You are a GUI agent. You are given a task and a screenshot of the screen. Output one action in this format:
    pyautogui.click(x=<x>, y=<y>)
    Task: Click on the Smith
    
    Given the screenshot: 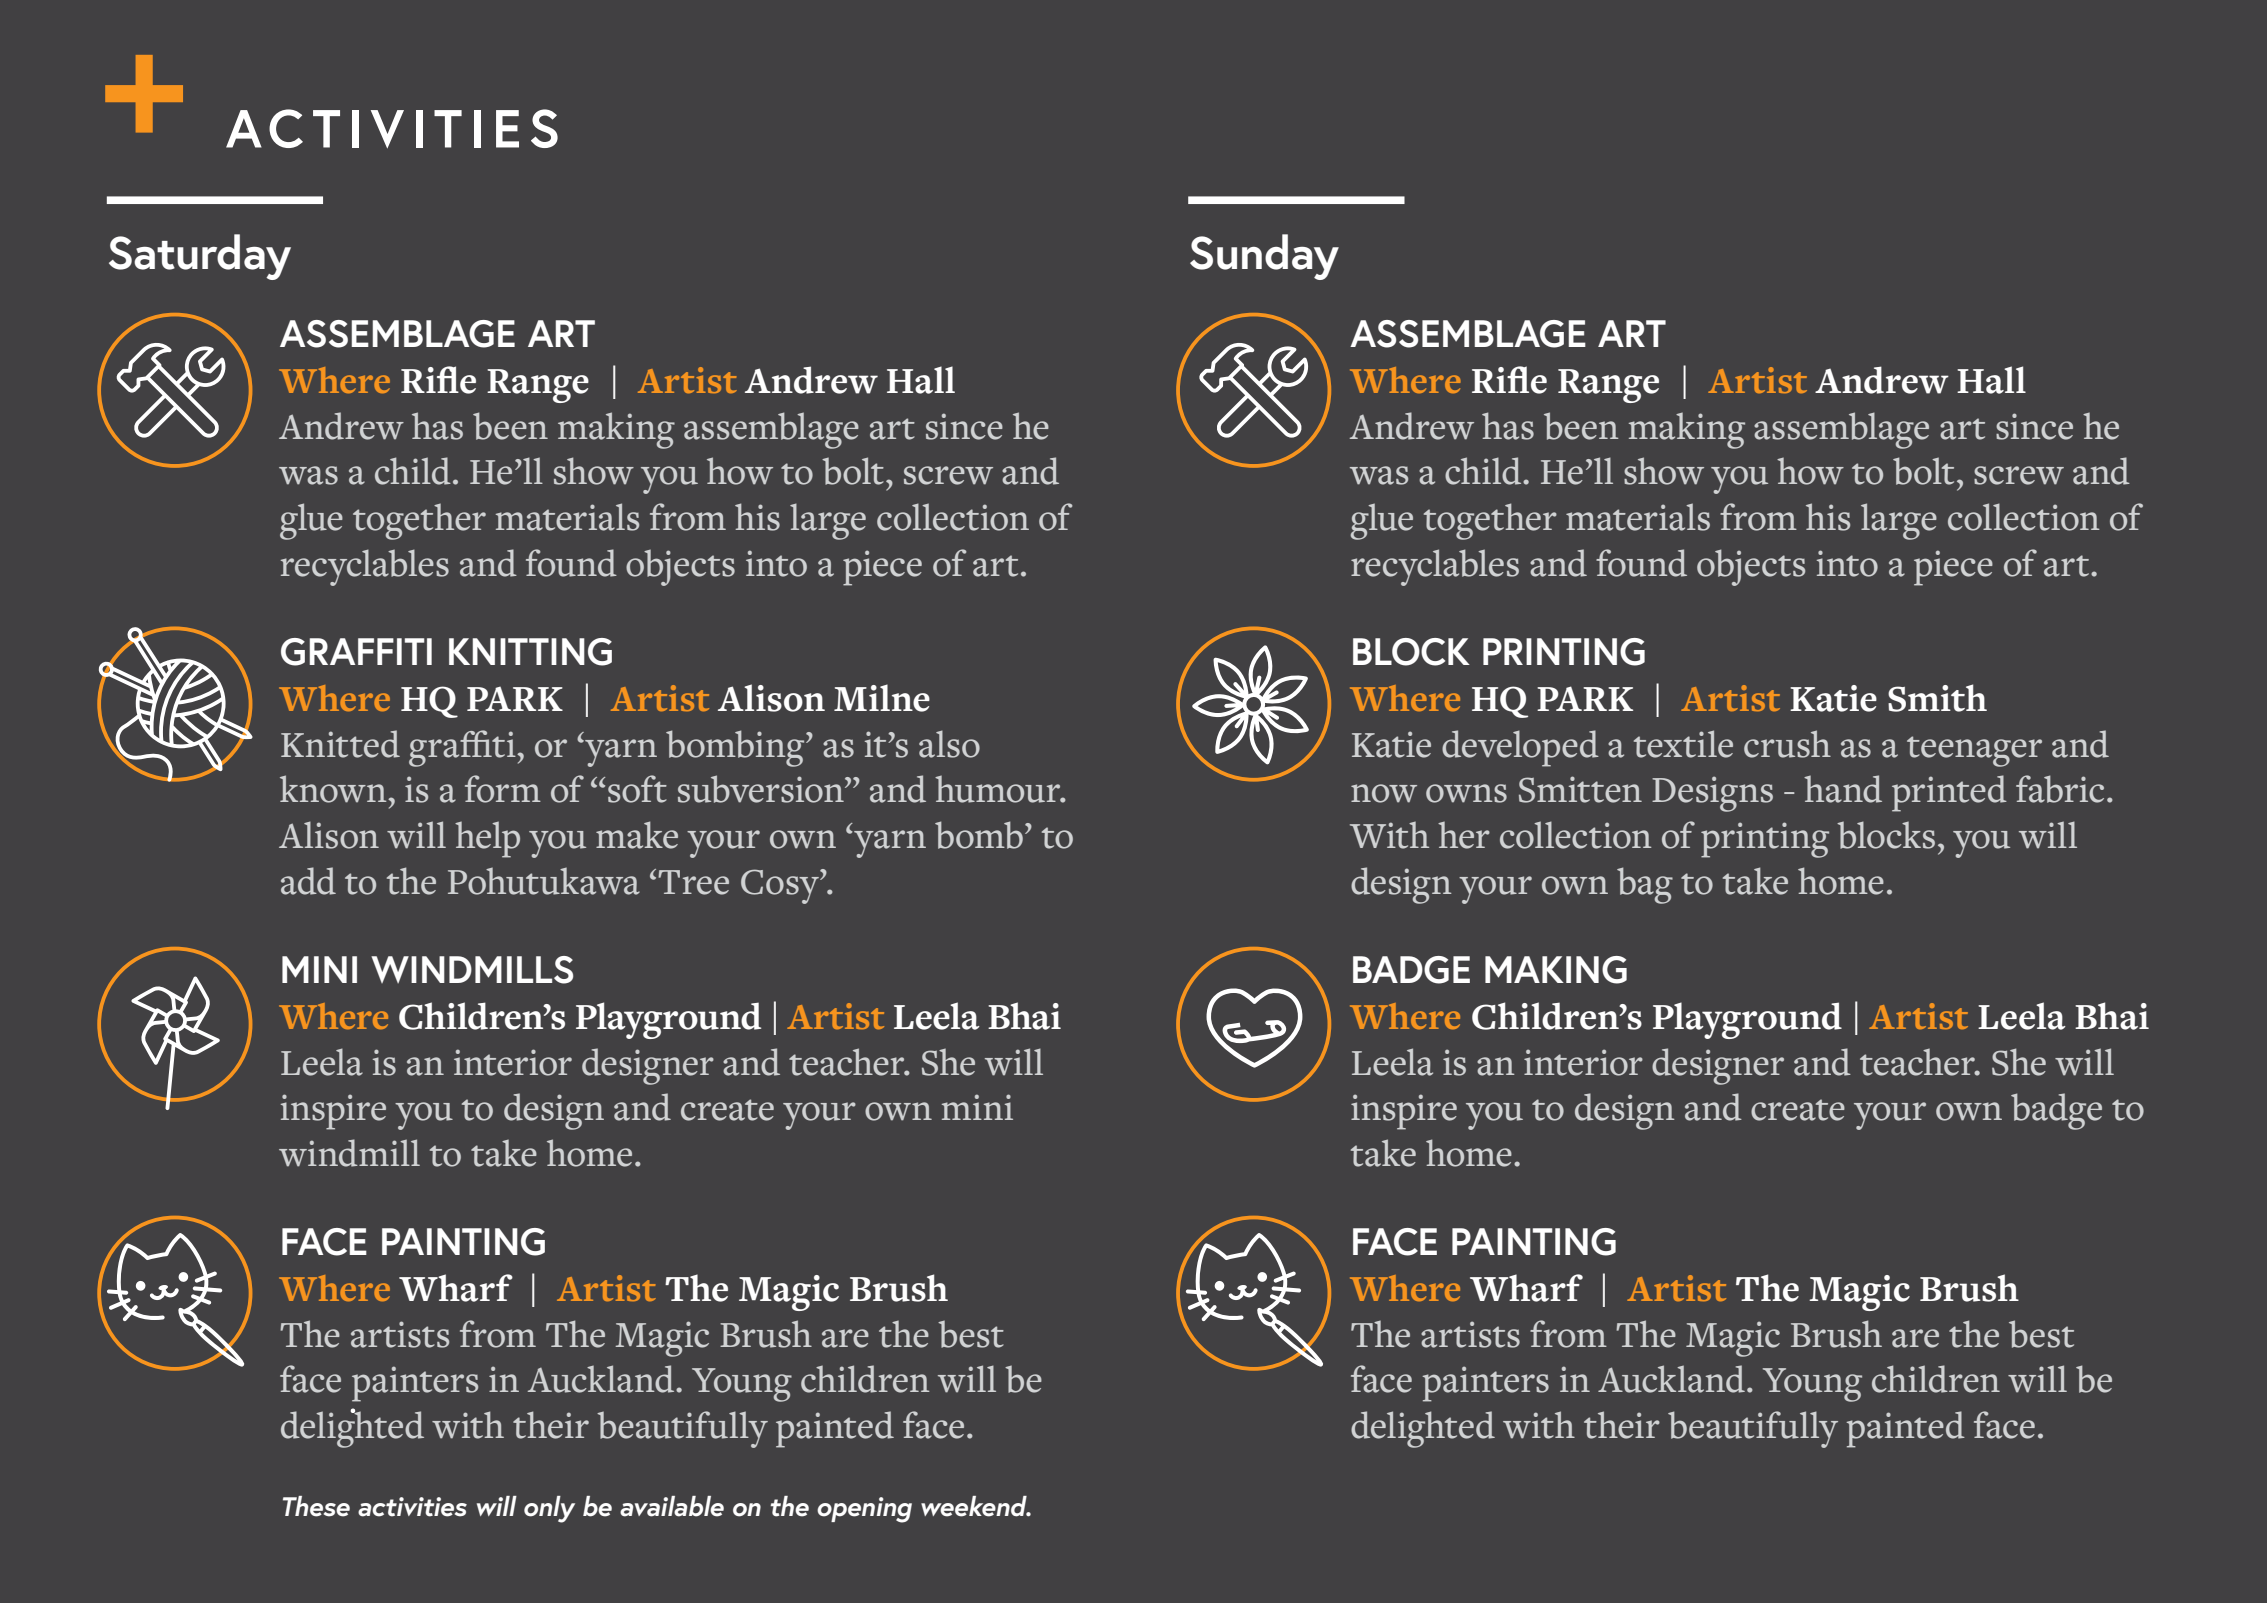 What is the action you would take?
    pyautogui.click(x=1937, y=698)
